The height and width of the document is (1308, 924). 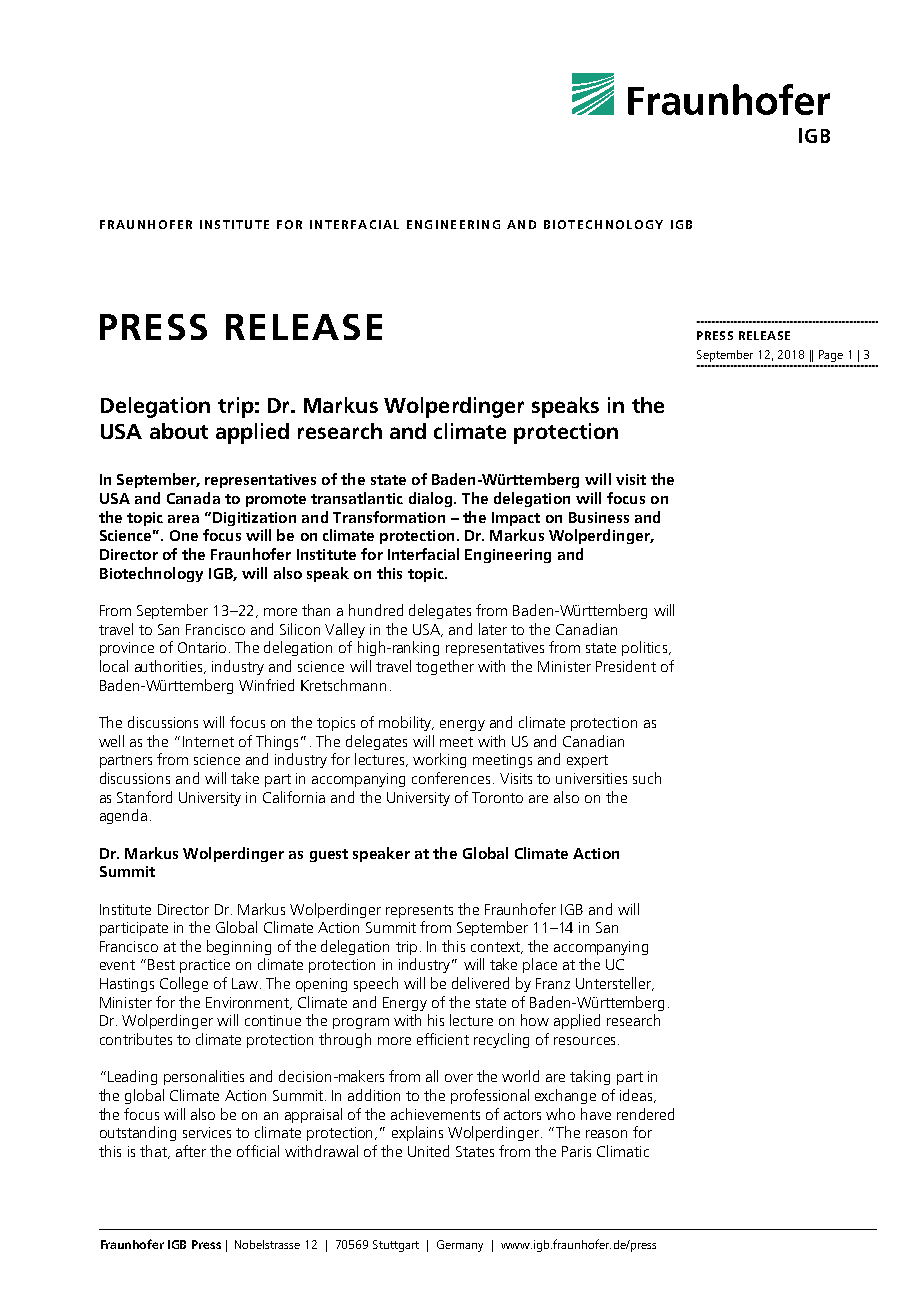 I want to click on Page, so click(x=831, y=356).
